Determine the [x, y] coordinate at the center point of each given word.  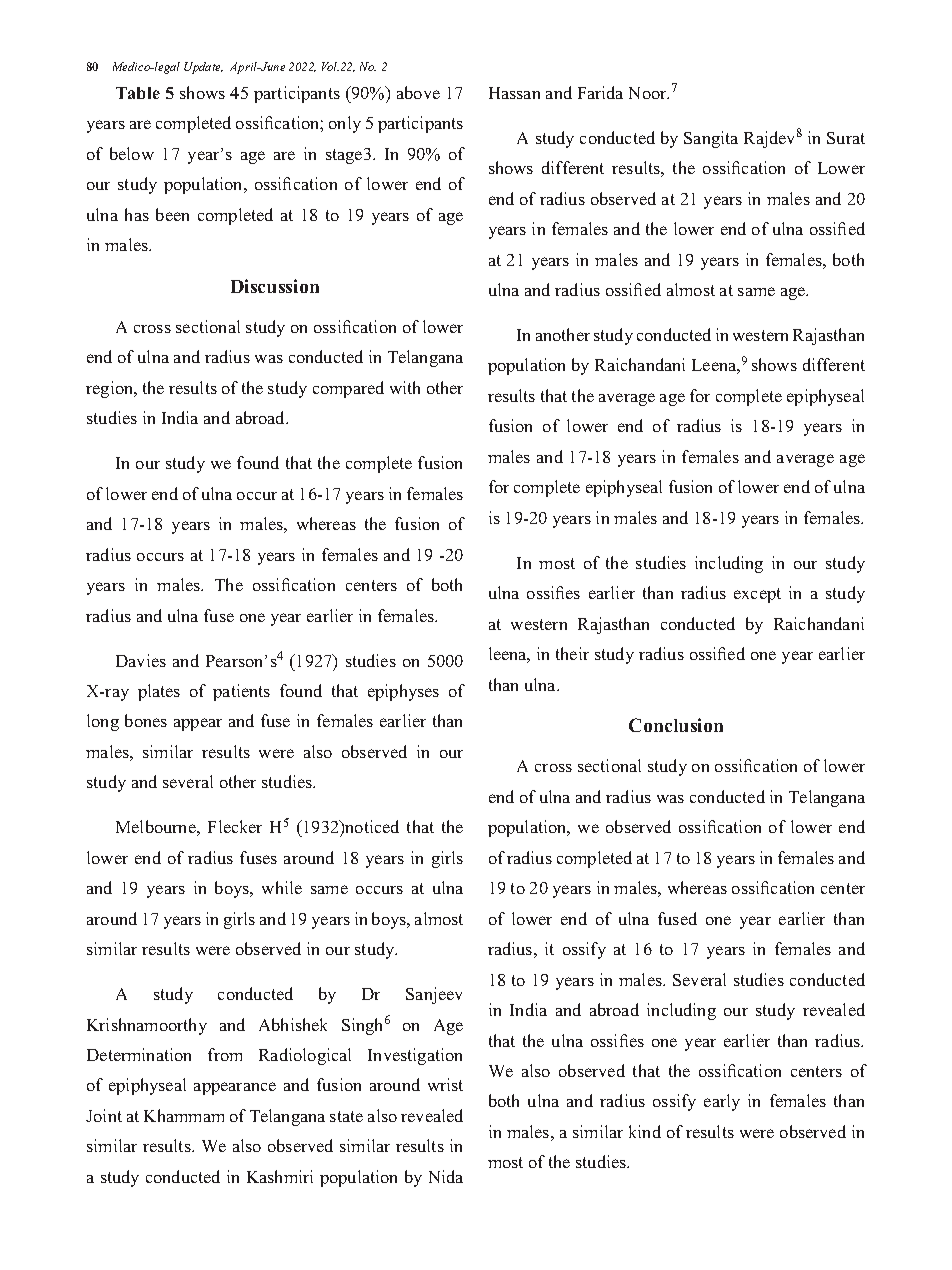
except [757, 595]
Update [203, 68]
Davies [141, 660]
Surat [846, 138]
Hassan [514, 93]
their [572, 653]
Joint [104, 1115]
